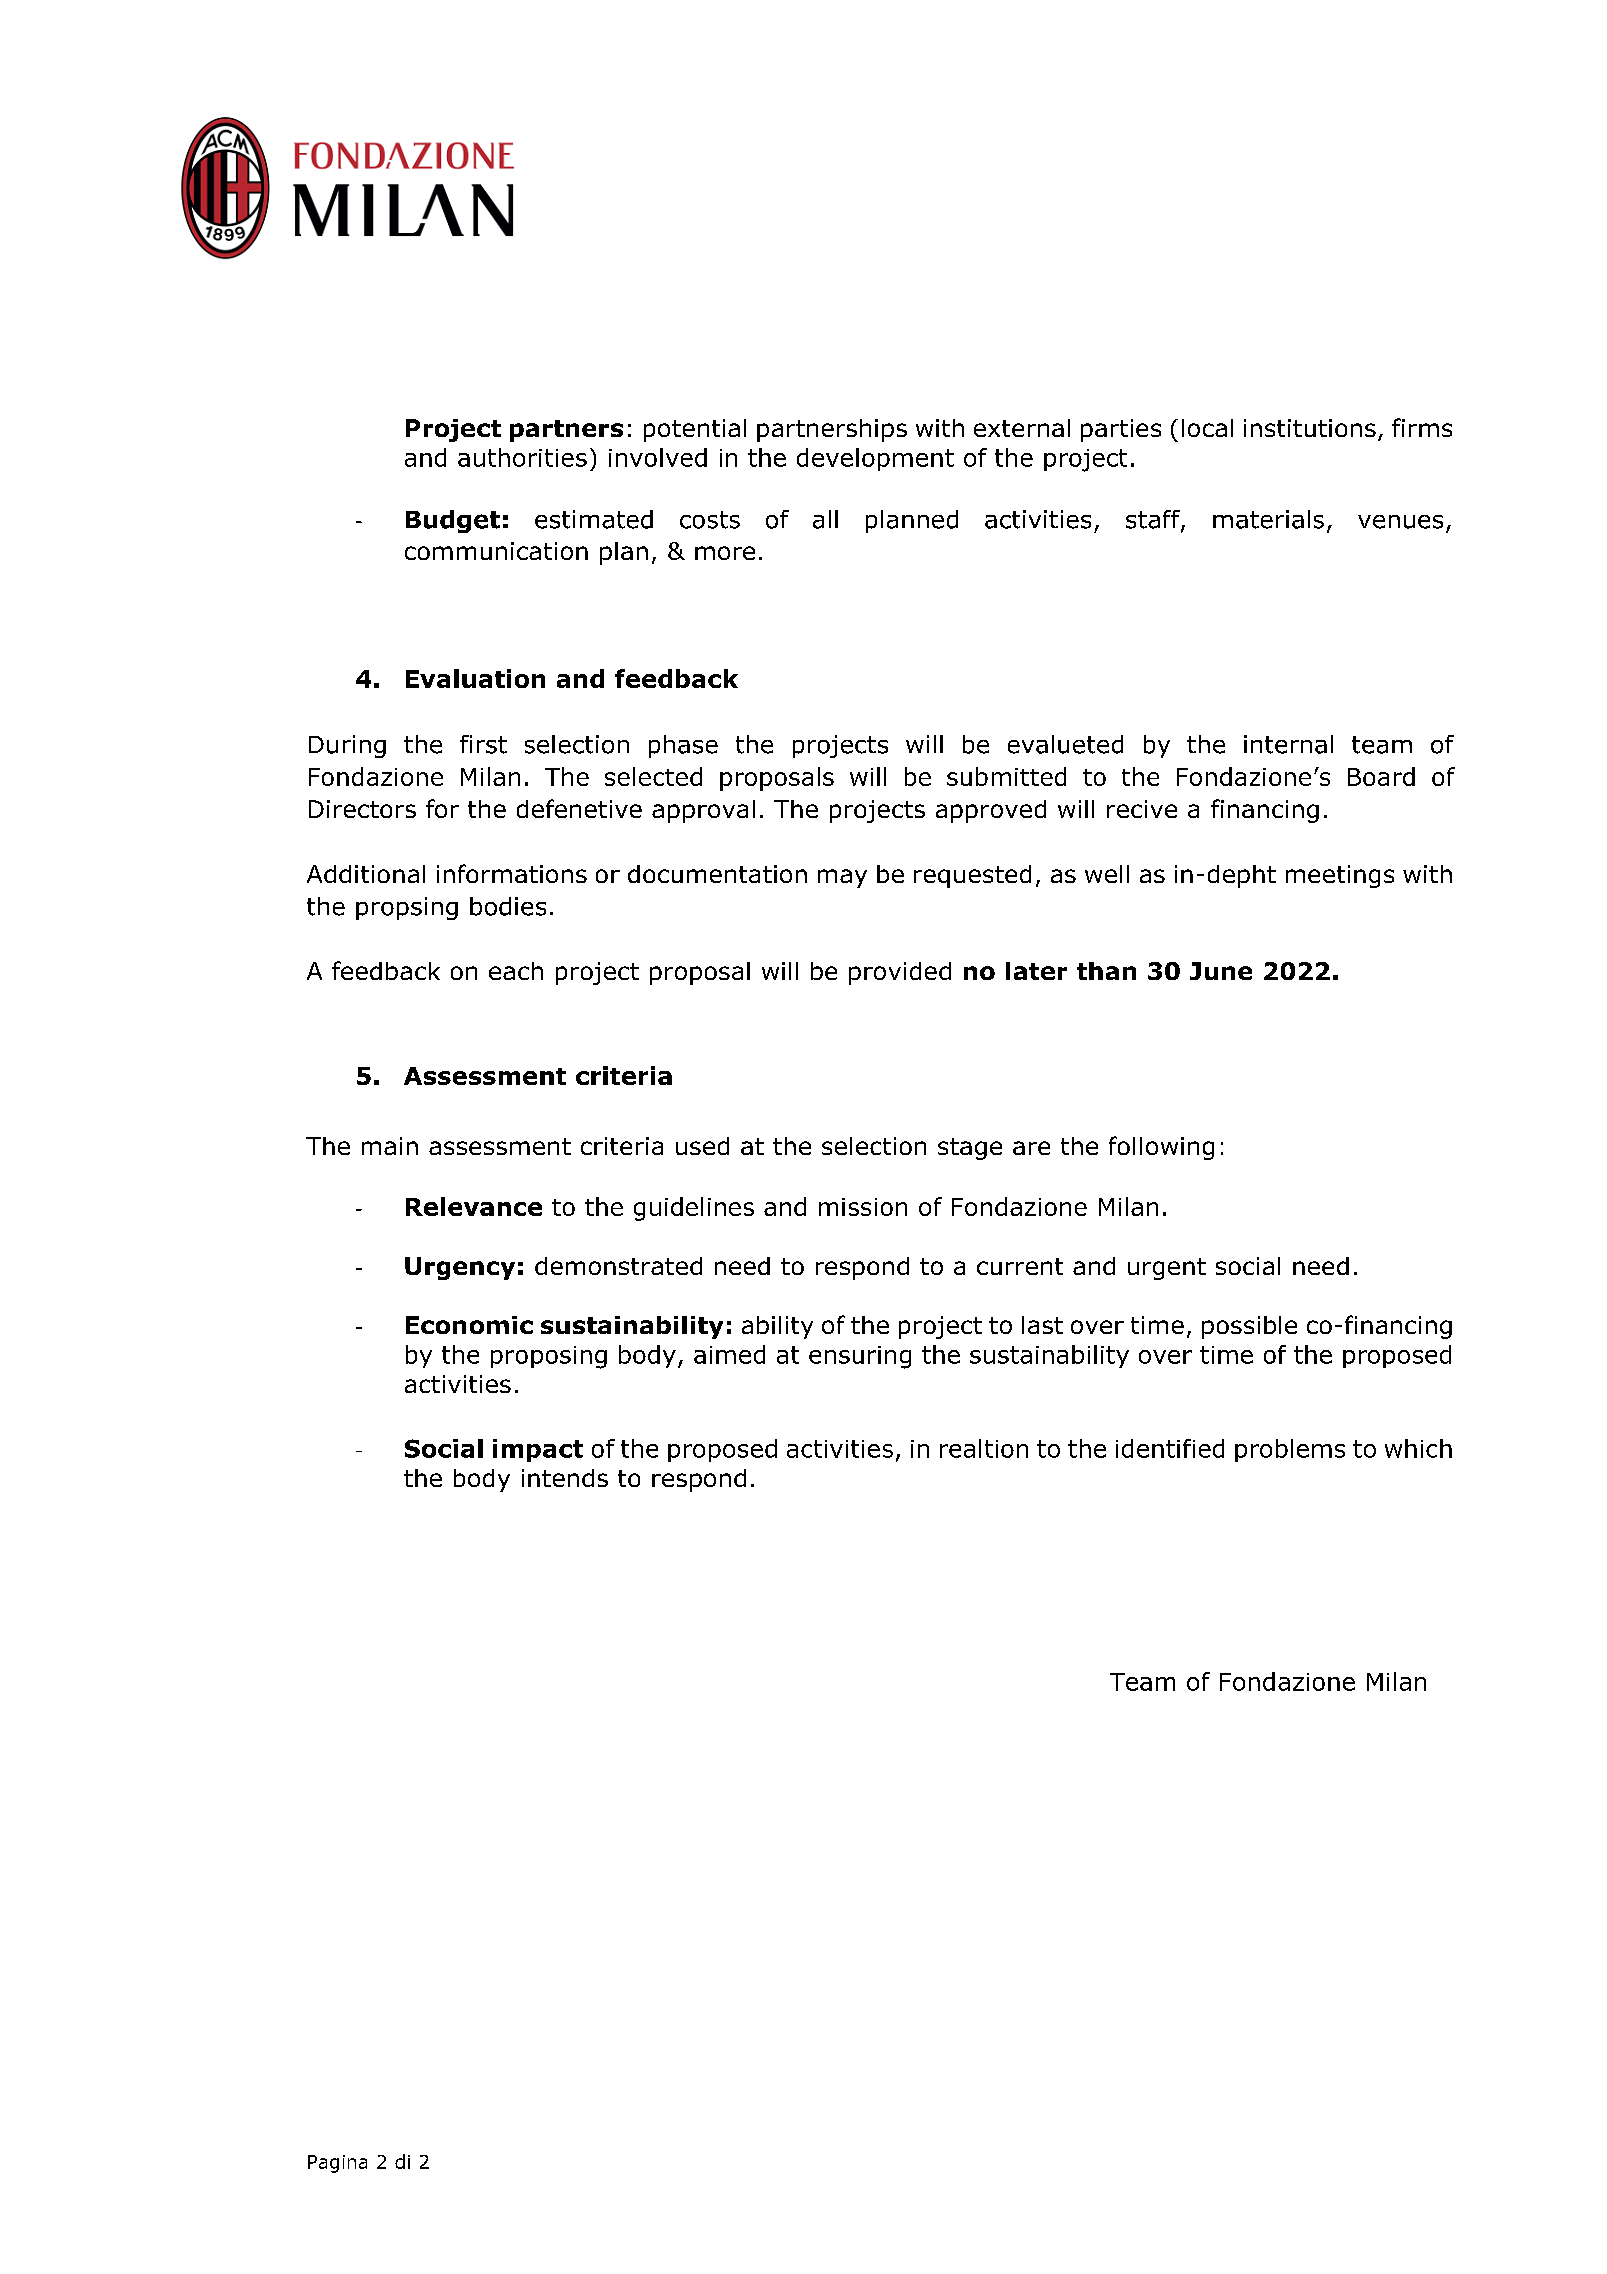 This screenshot has height=2274, width=1607. Describe the element at coordinates (1221, 971) in the screenshot. I see `June` at that location.
